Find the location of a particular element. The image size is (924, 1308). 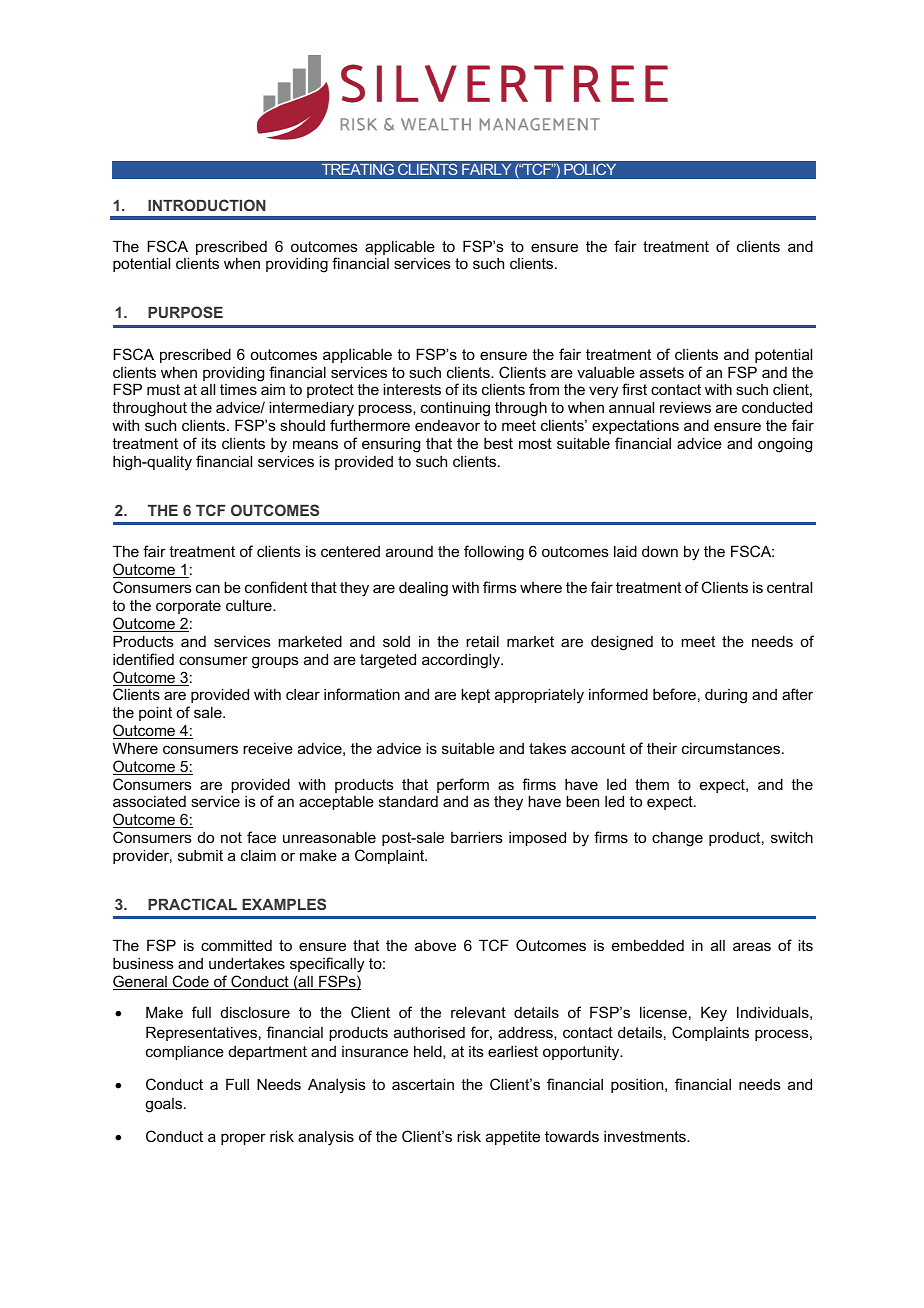

PRACTICAL is located at coordinates (192, 904).
